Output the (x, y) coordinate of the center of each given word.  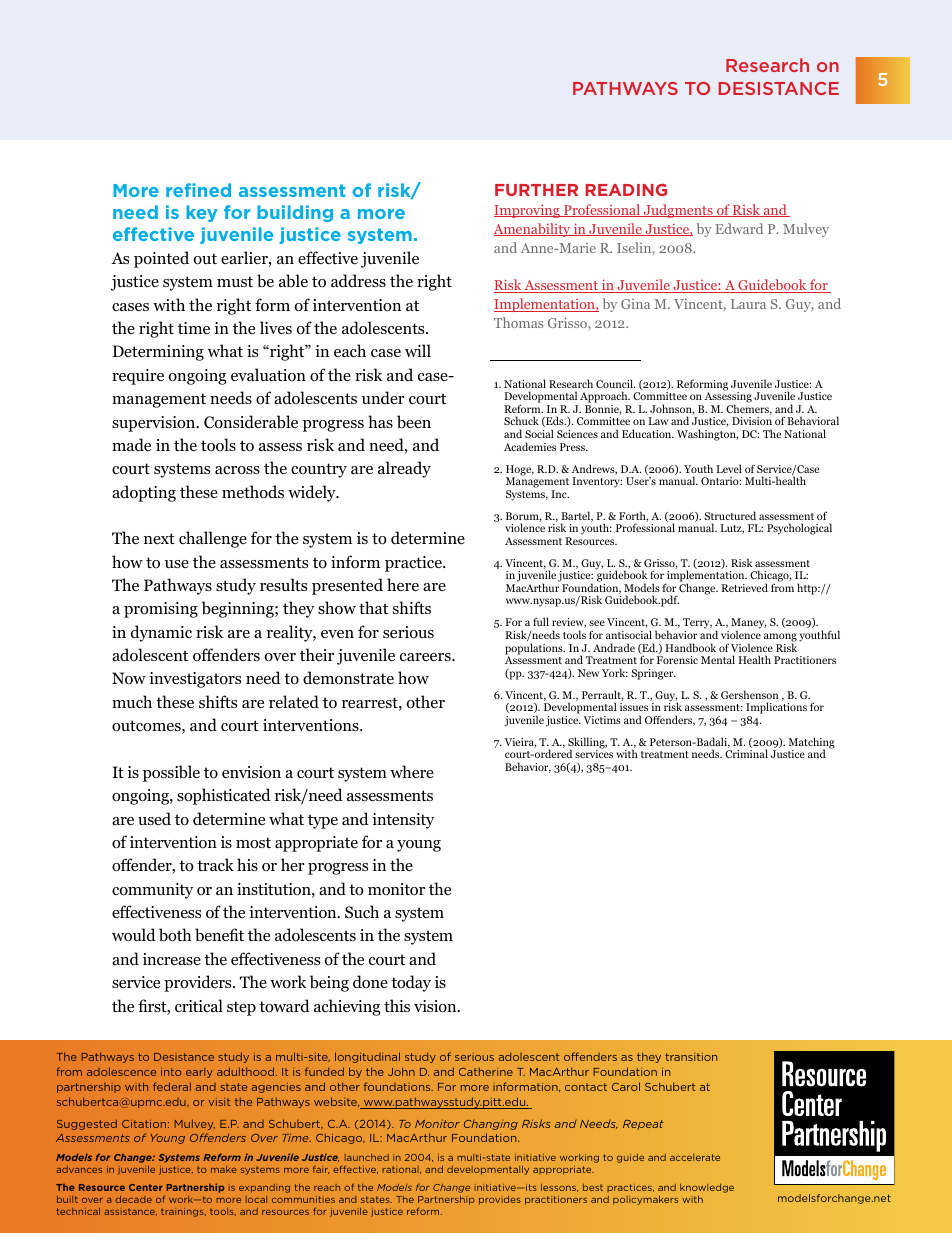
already (404, 469)
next (159, 538)
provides (500, 1200)
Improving (528, 211)
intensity (403, 821)
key (201, 213)
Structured (730, 515)
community (152, 891)
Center (146, 1187)
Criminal (746, 753)
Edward (739, 228)
